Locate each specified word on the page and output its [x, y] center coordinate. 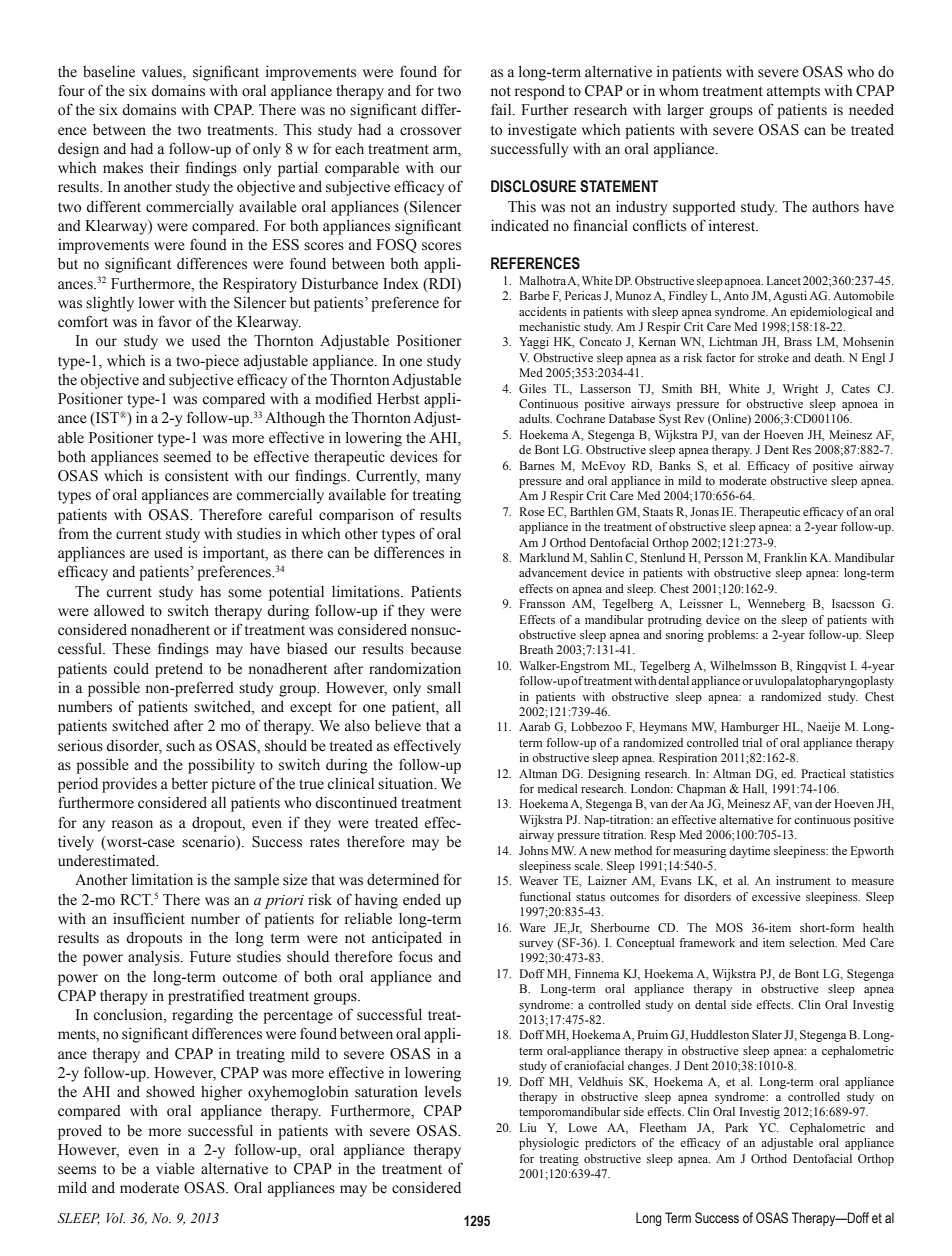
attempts [793, 93]
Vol [116, 1218]
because [436, 649]
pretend [179, 670]
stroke [773, 357]
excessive [776, 896]
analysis [155, 958]
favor [175, 321]
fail [502, 109]
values [163, 73]
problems [732, 636]
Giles [532, 388]
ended [422, 900]
